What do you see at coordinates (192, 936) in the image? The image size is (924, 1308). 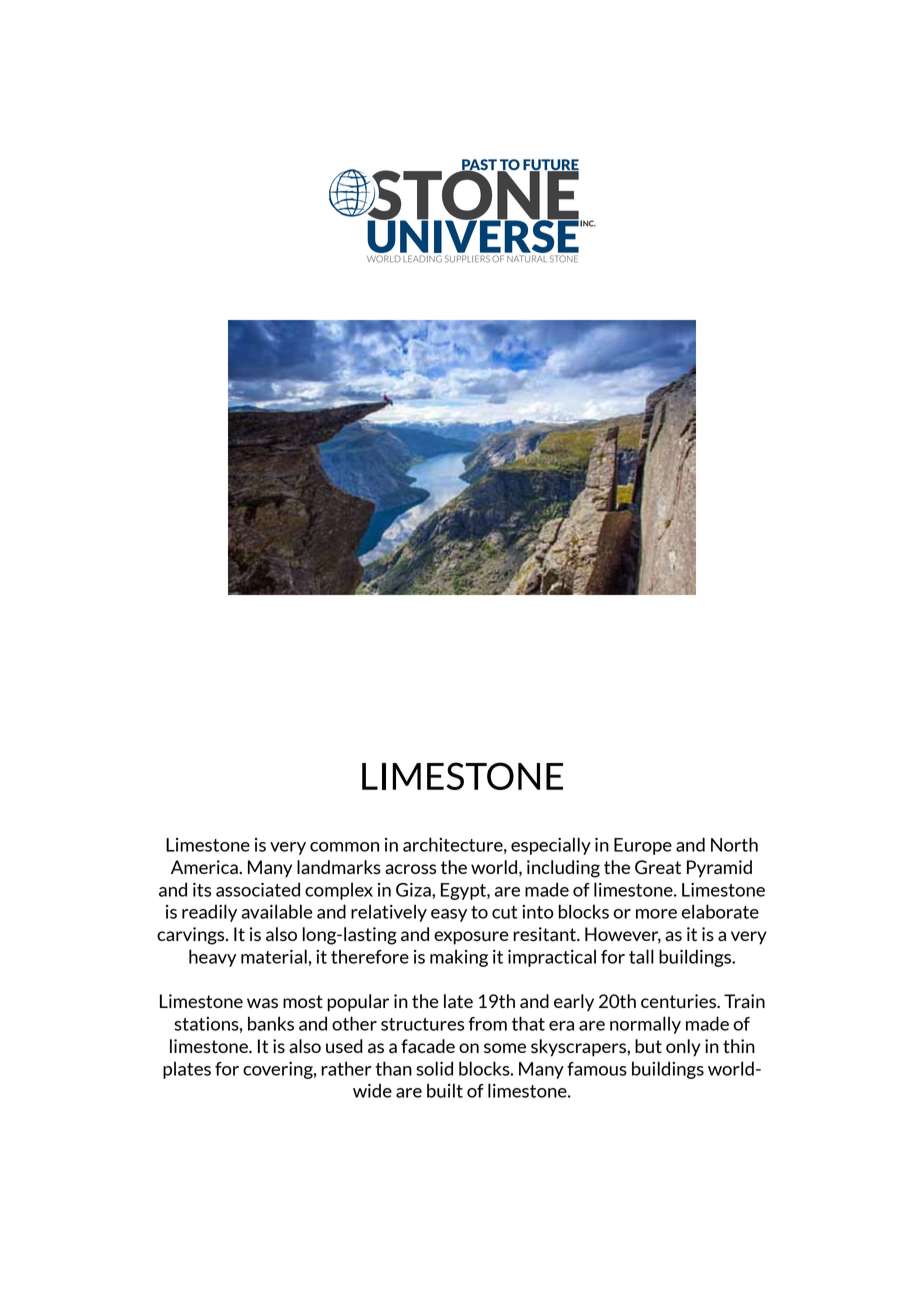 I see `carvings` at bounding box center [192, 936].
